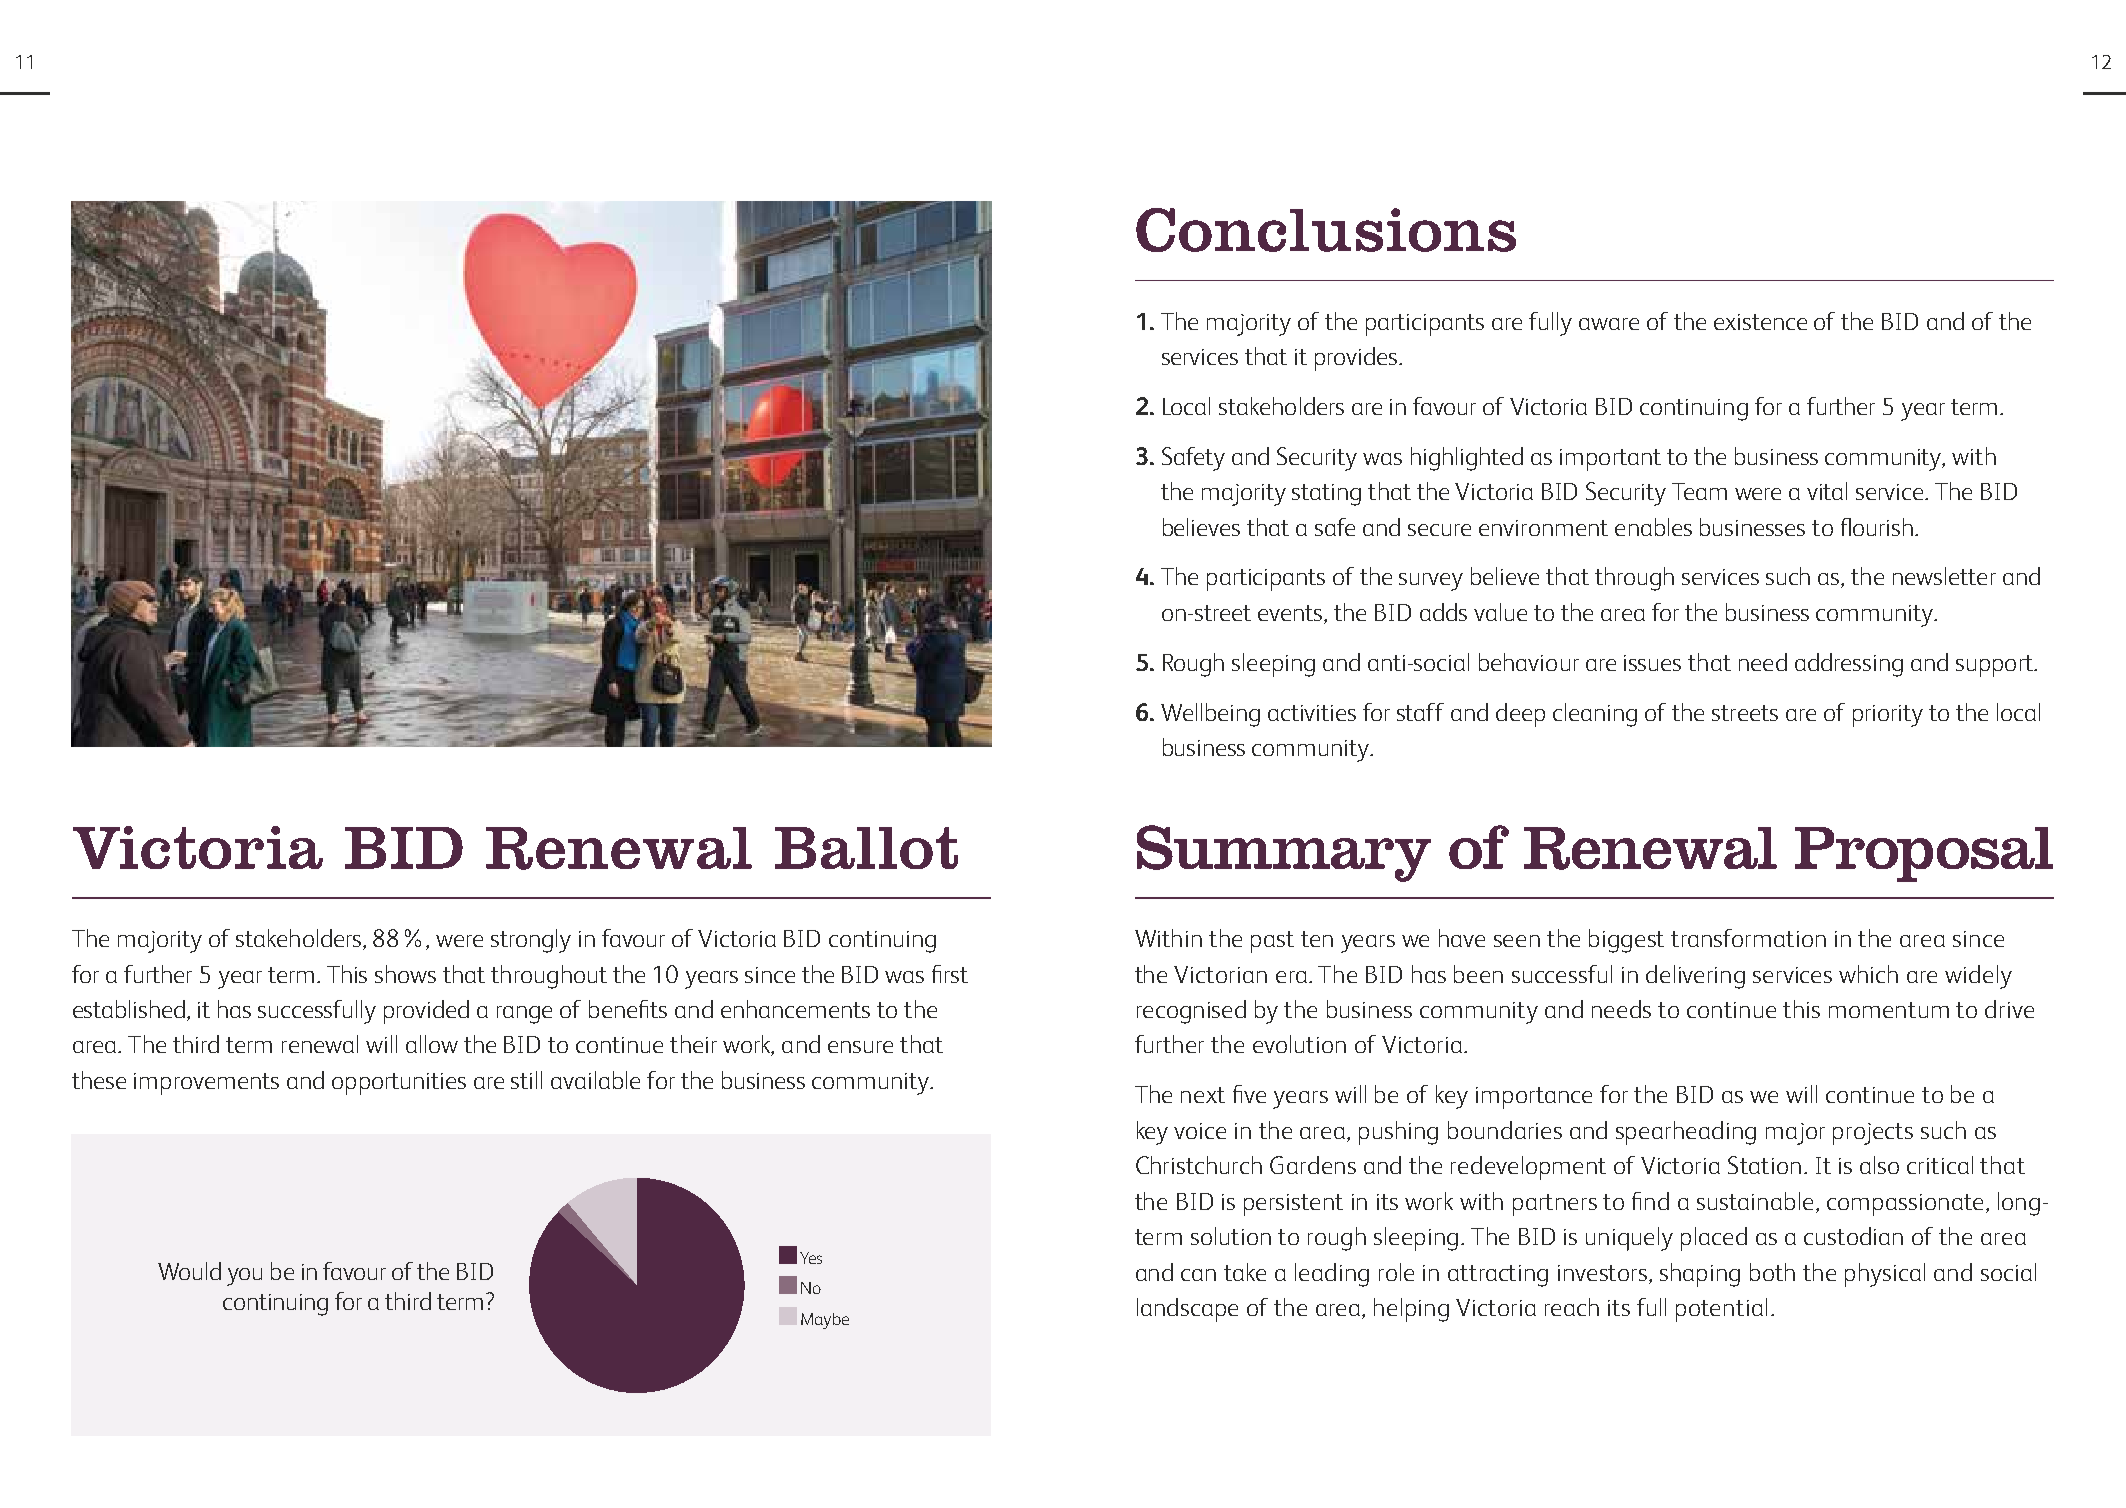 This screenshot has width=2126, height=1508. What do you see at coordinates (866, 848) in the screenshot?
I see `Ballot` at bounding box center [866, 848].
